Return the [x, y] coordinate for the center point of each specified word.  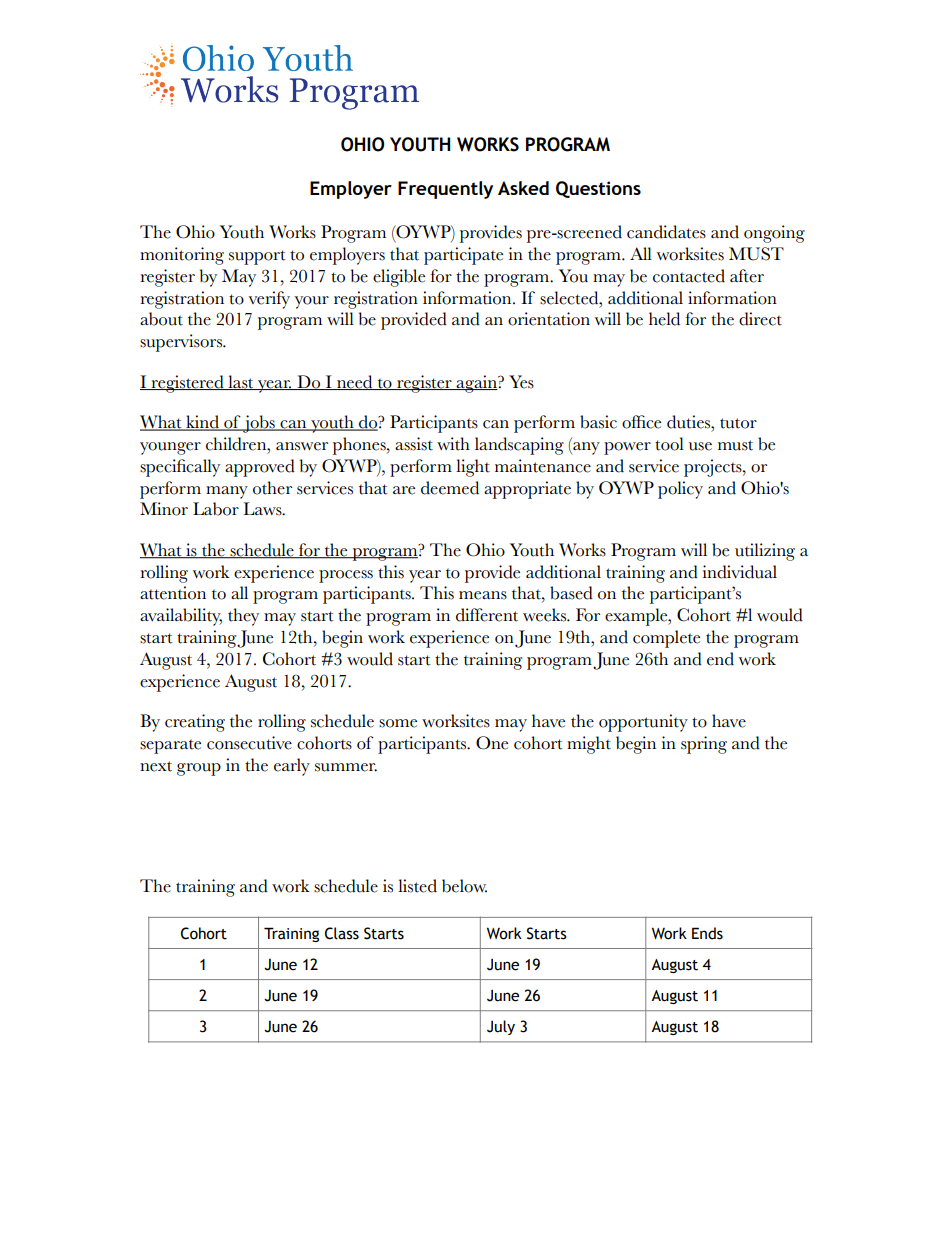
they [243, 617]
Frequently [445, 190]
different [487, 615]
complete [666, 639]
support [257, 257]
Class [342, 933]
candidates [666, 232]
